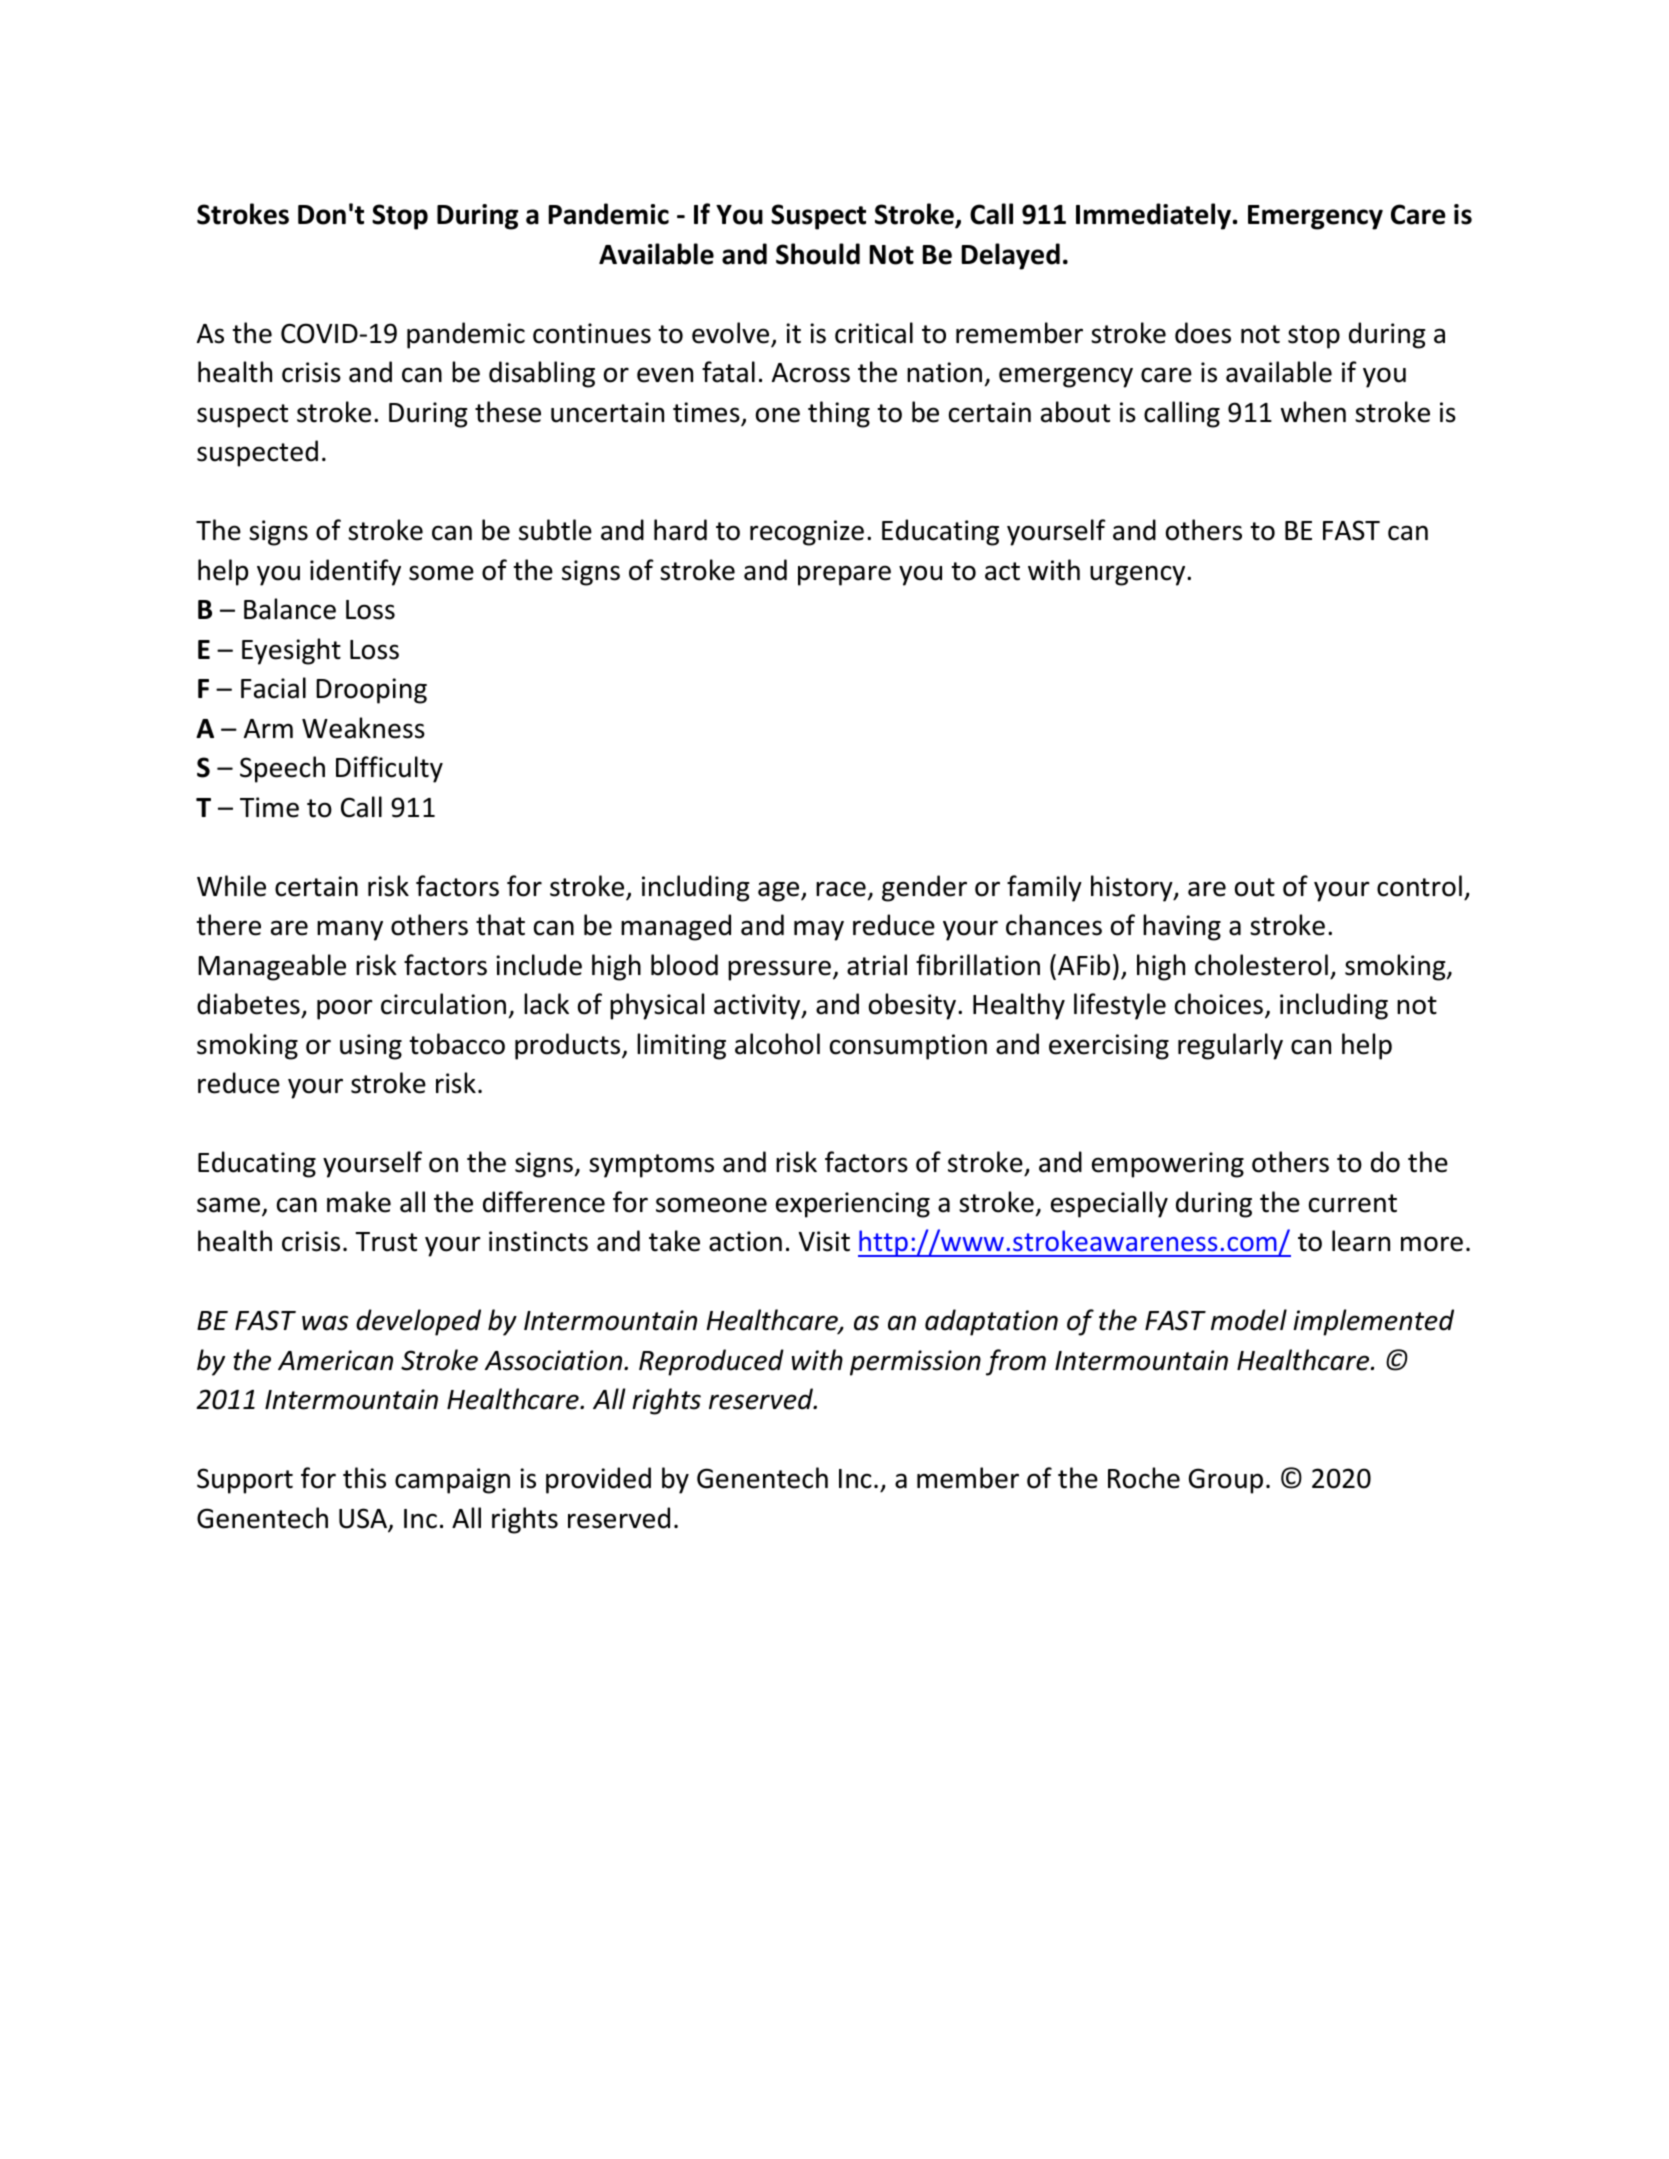 The image size is (1669, 2159). I want to click on this, so click(364, 1478).
